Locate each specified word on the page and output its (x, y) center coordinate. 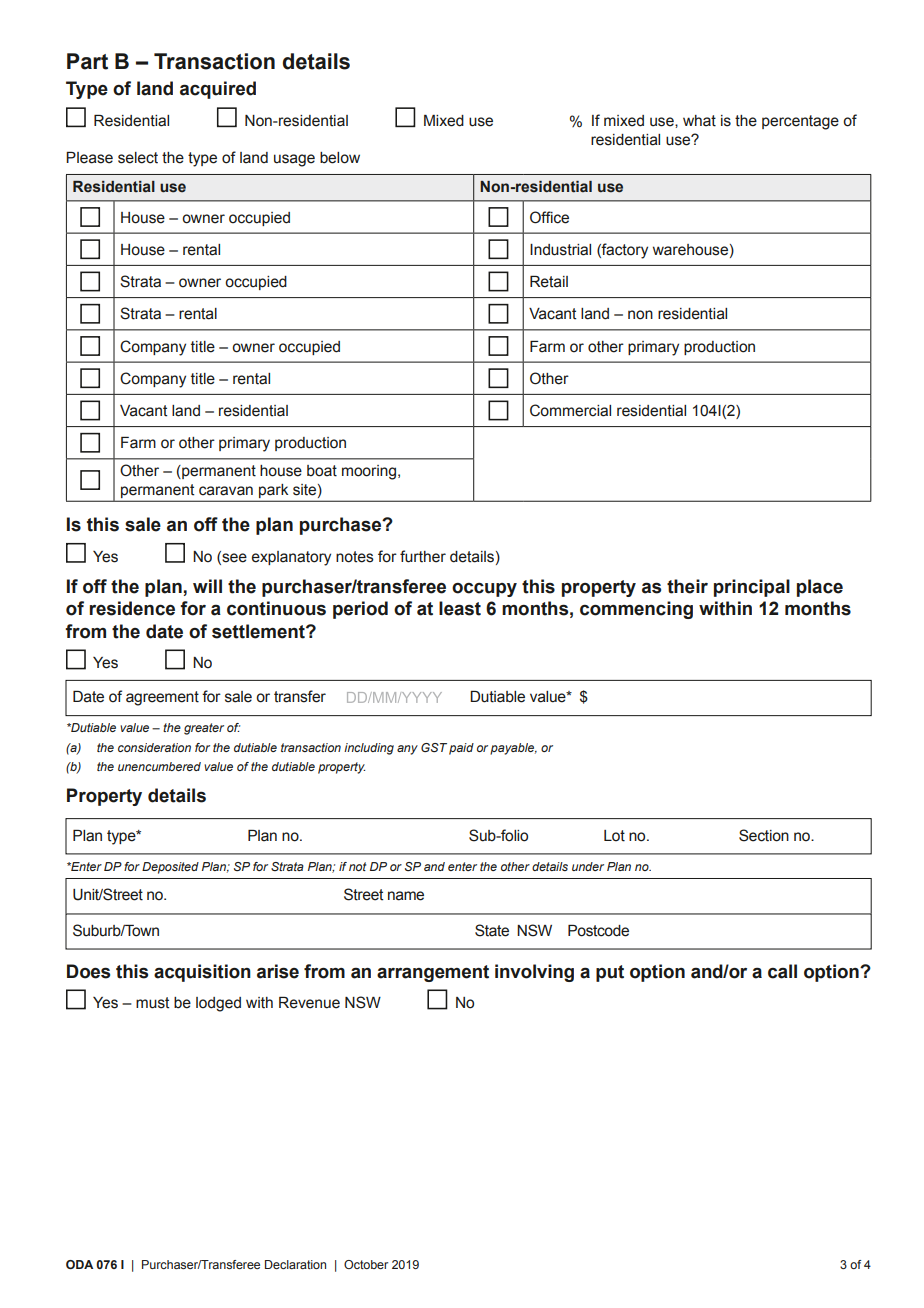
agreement (162, 698)
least (460, 608)
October (366, 1264)
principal (752, 588)
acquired (218, 90)
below (340, 158)
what (699, 121)
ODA (79, 1264)
